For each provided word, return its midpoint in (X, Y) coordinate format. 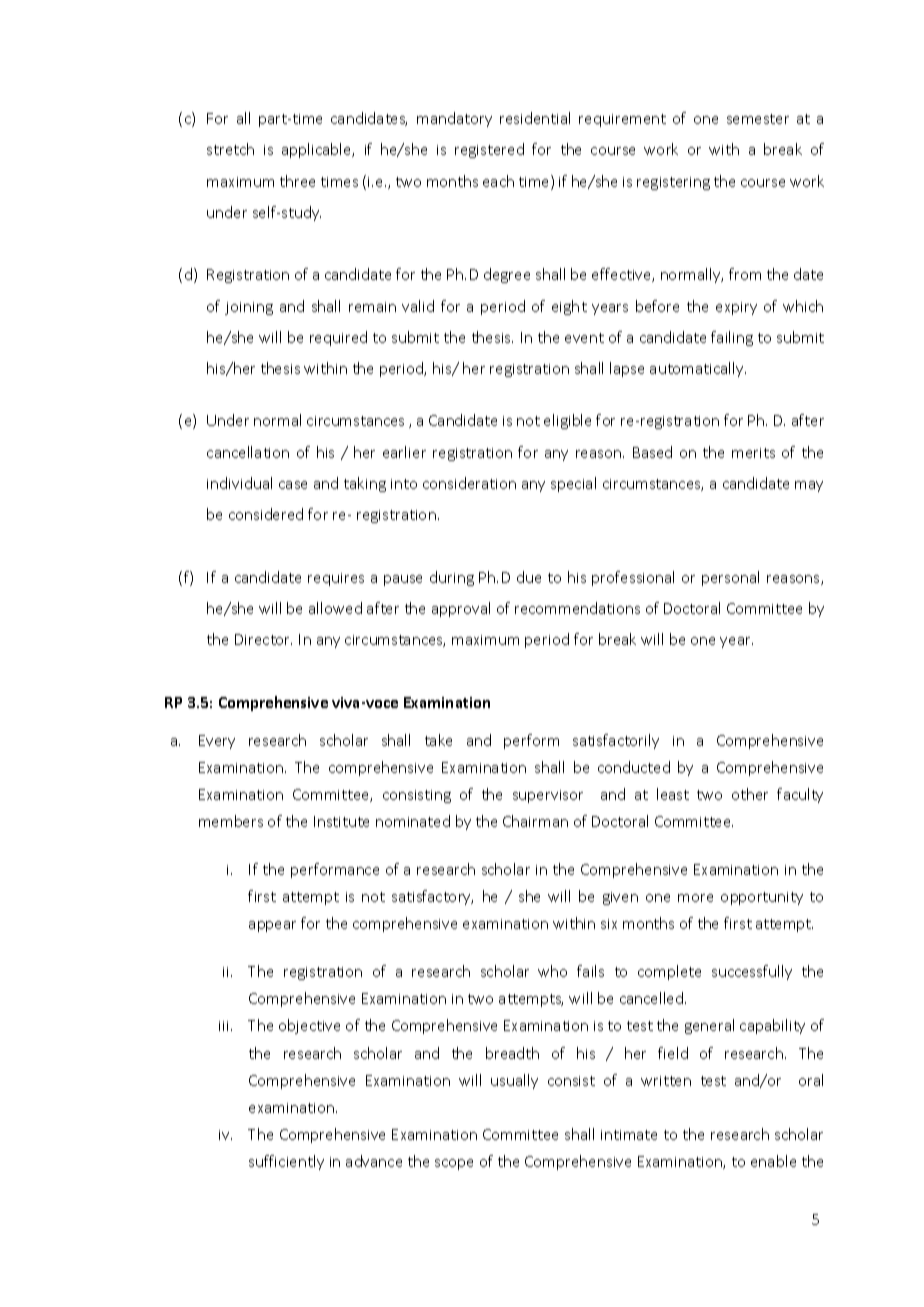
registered (489, 150)
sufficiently (286, 1162)
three (297, 181)
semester (758, 119)
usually (514, 1081)
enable (773, 1161)
